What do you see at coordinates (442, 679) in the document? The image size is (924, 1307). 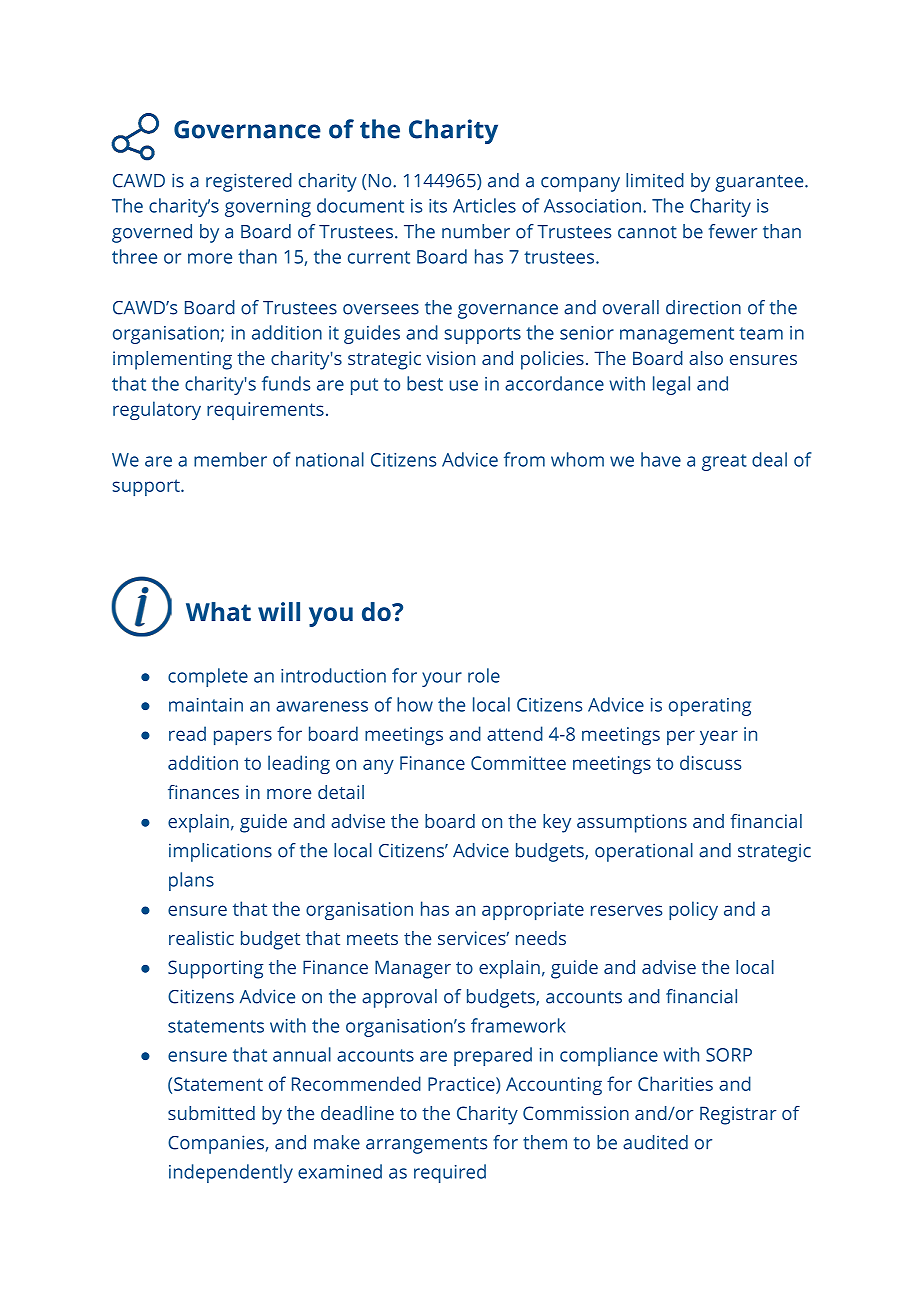 I see `your` at bounding box center [442, 679].
